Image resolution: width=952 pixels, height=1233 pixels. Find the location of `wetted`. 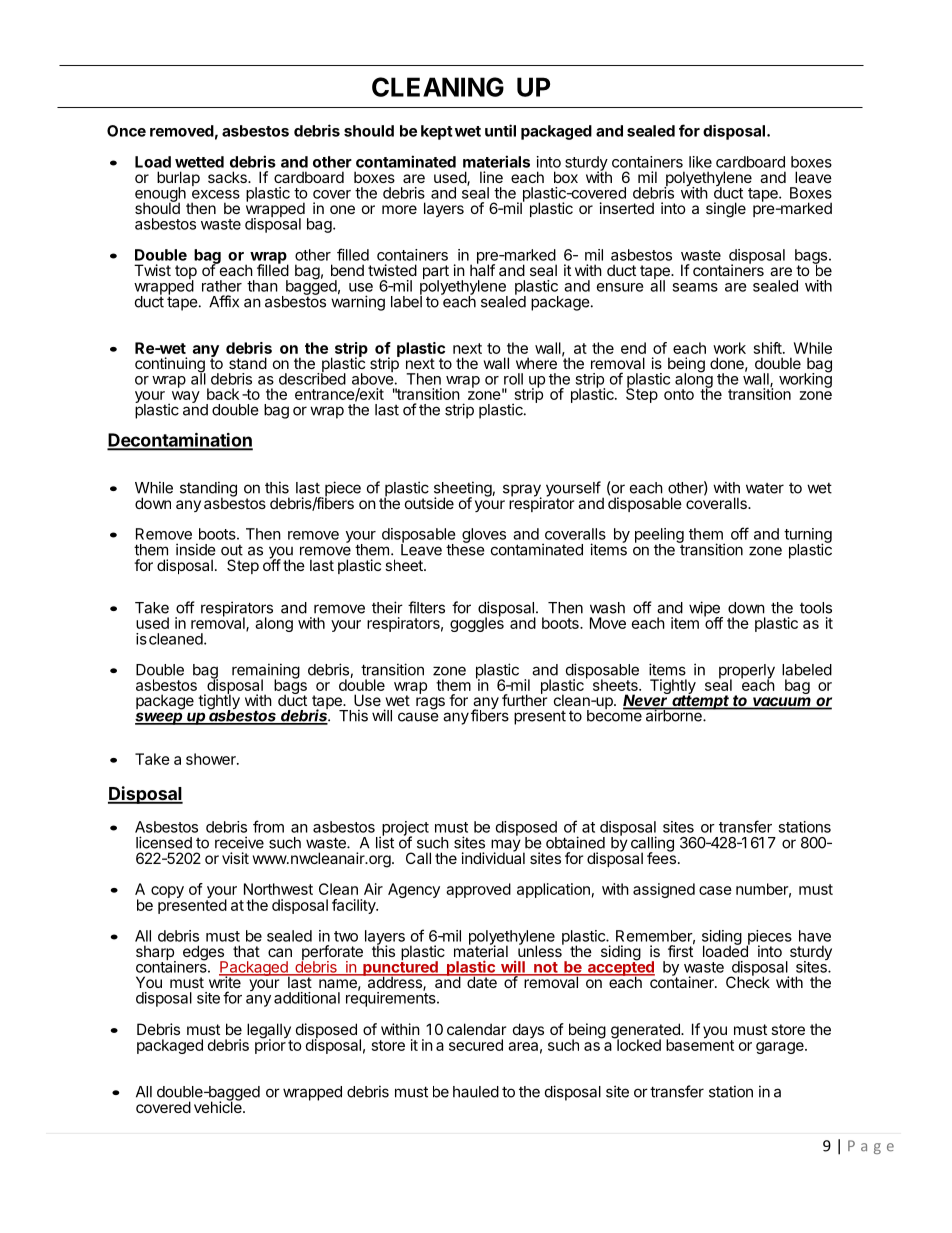

wetted is located at coordinates (199, 162).
